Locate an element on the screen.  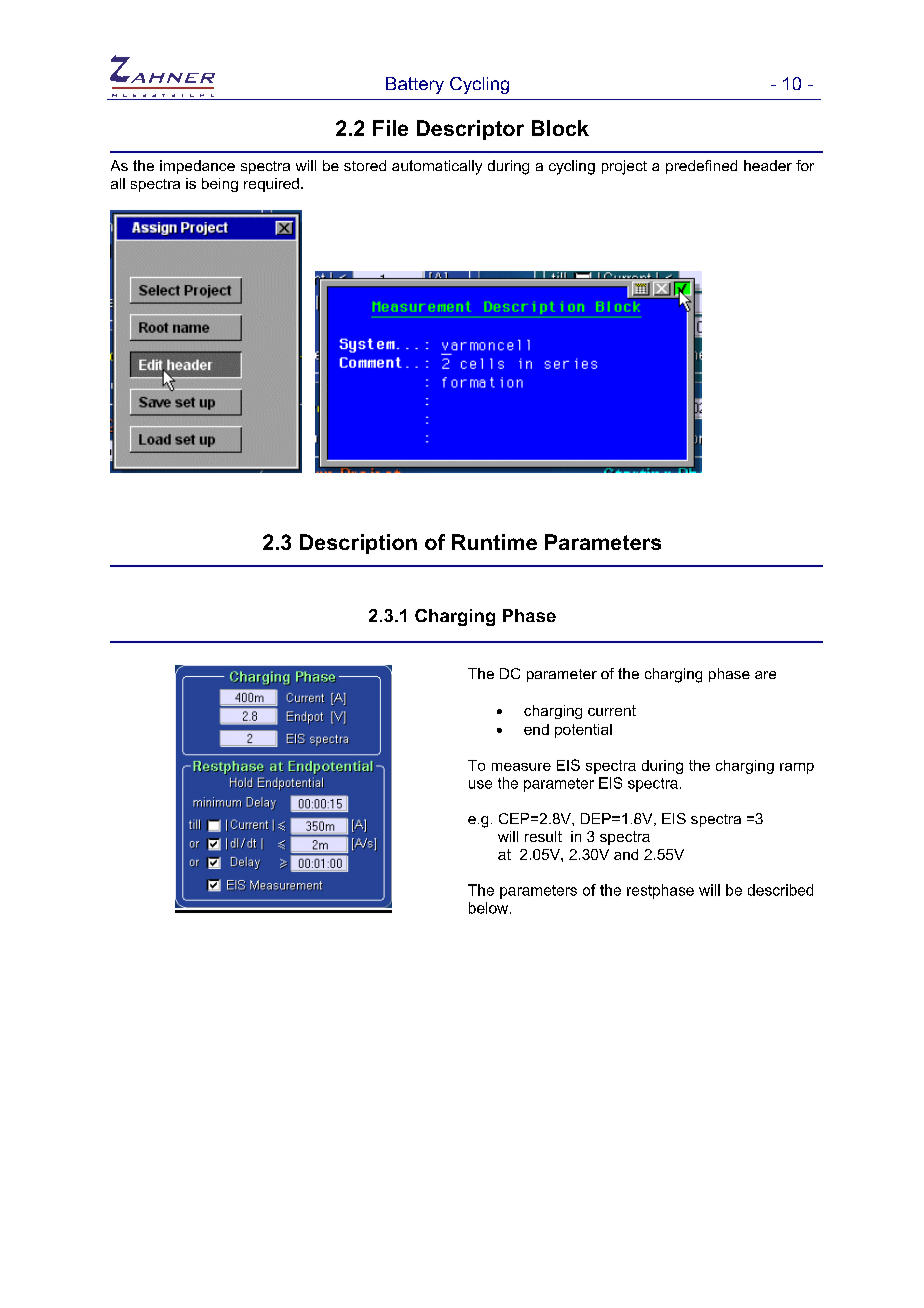
current is located at coordinates (612, 710).
